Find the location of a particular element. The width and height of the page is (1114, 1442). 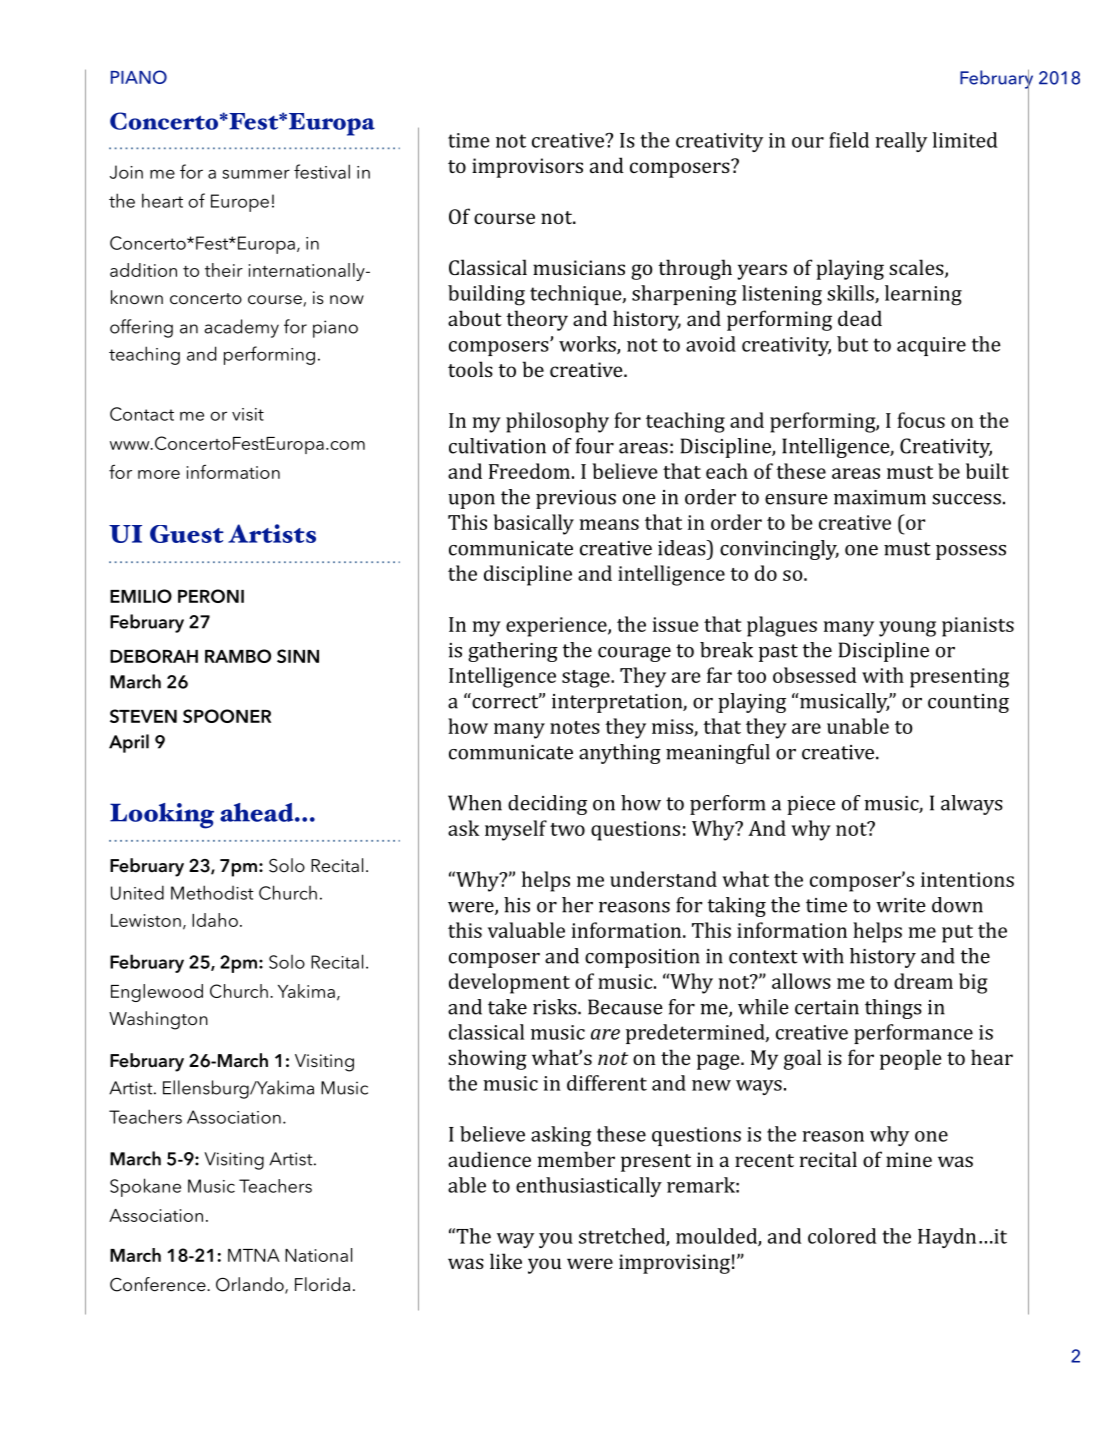

summer is located at coordinates (256, 174).
